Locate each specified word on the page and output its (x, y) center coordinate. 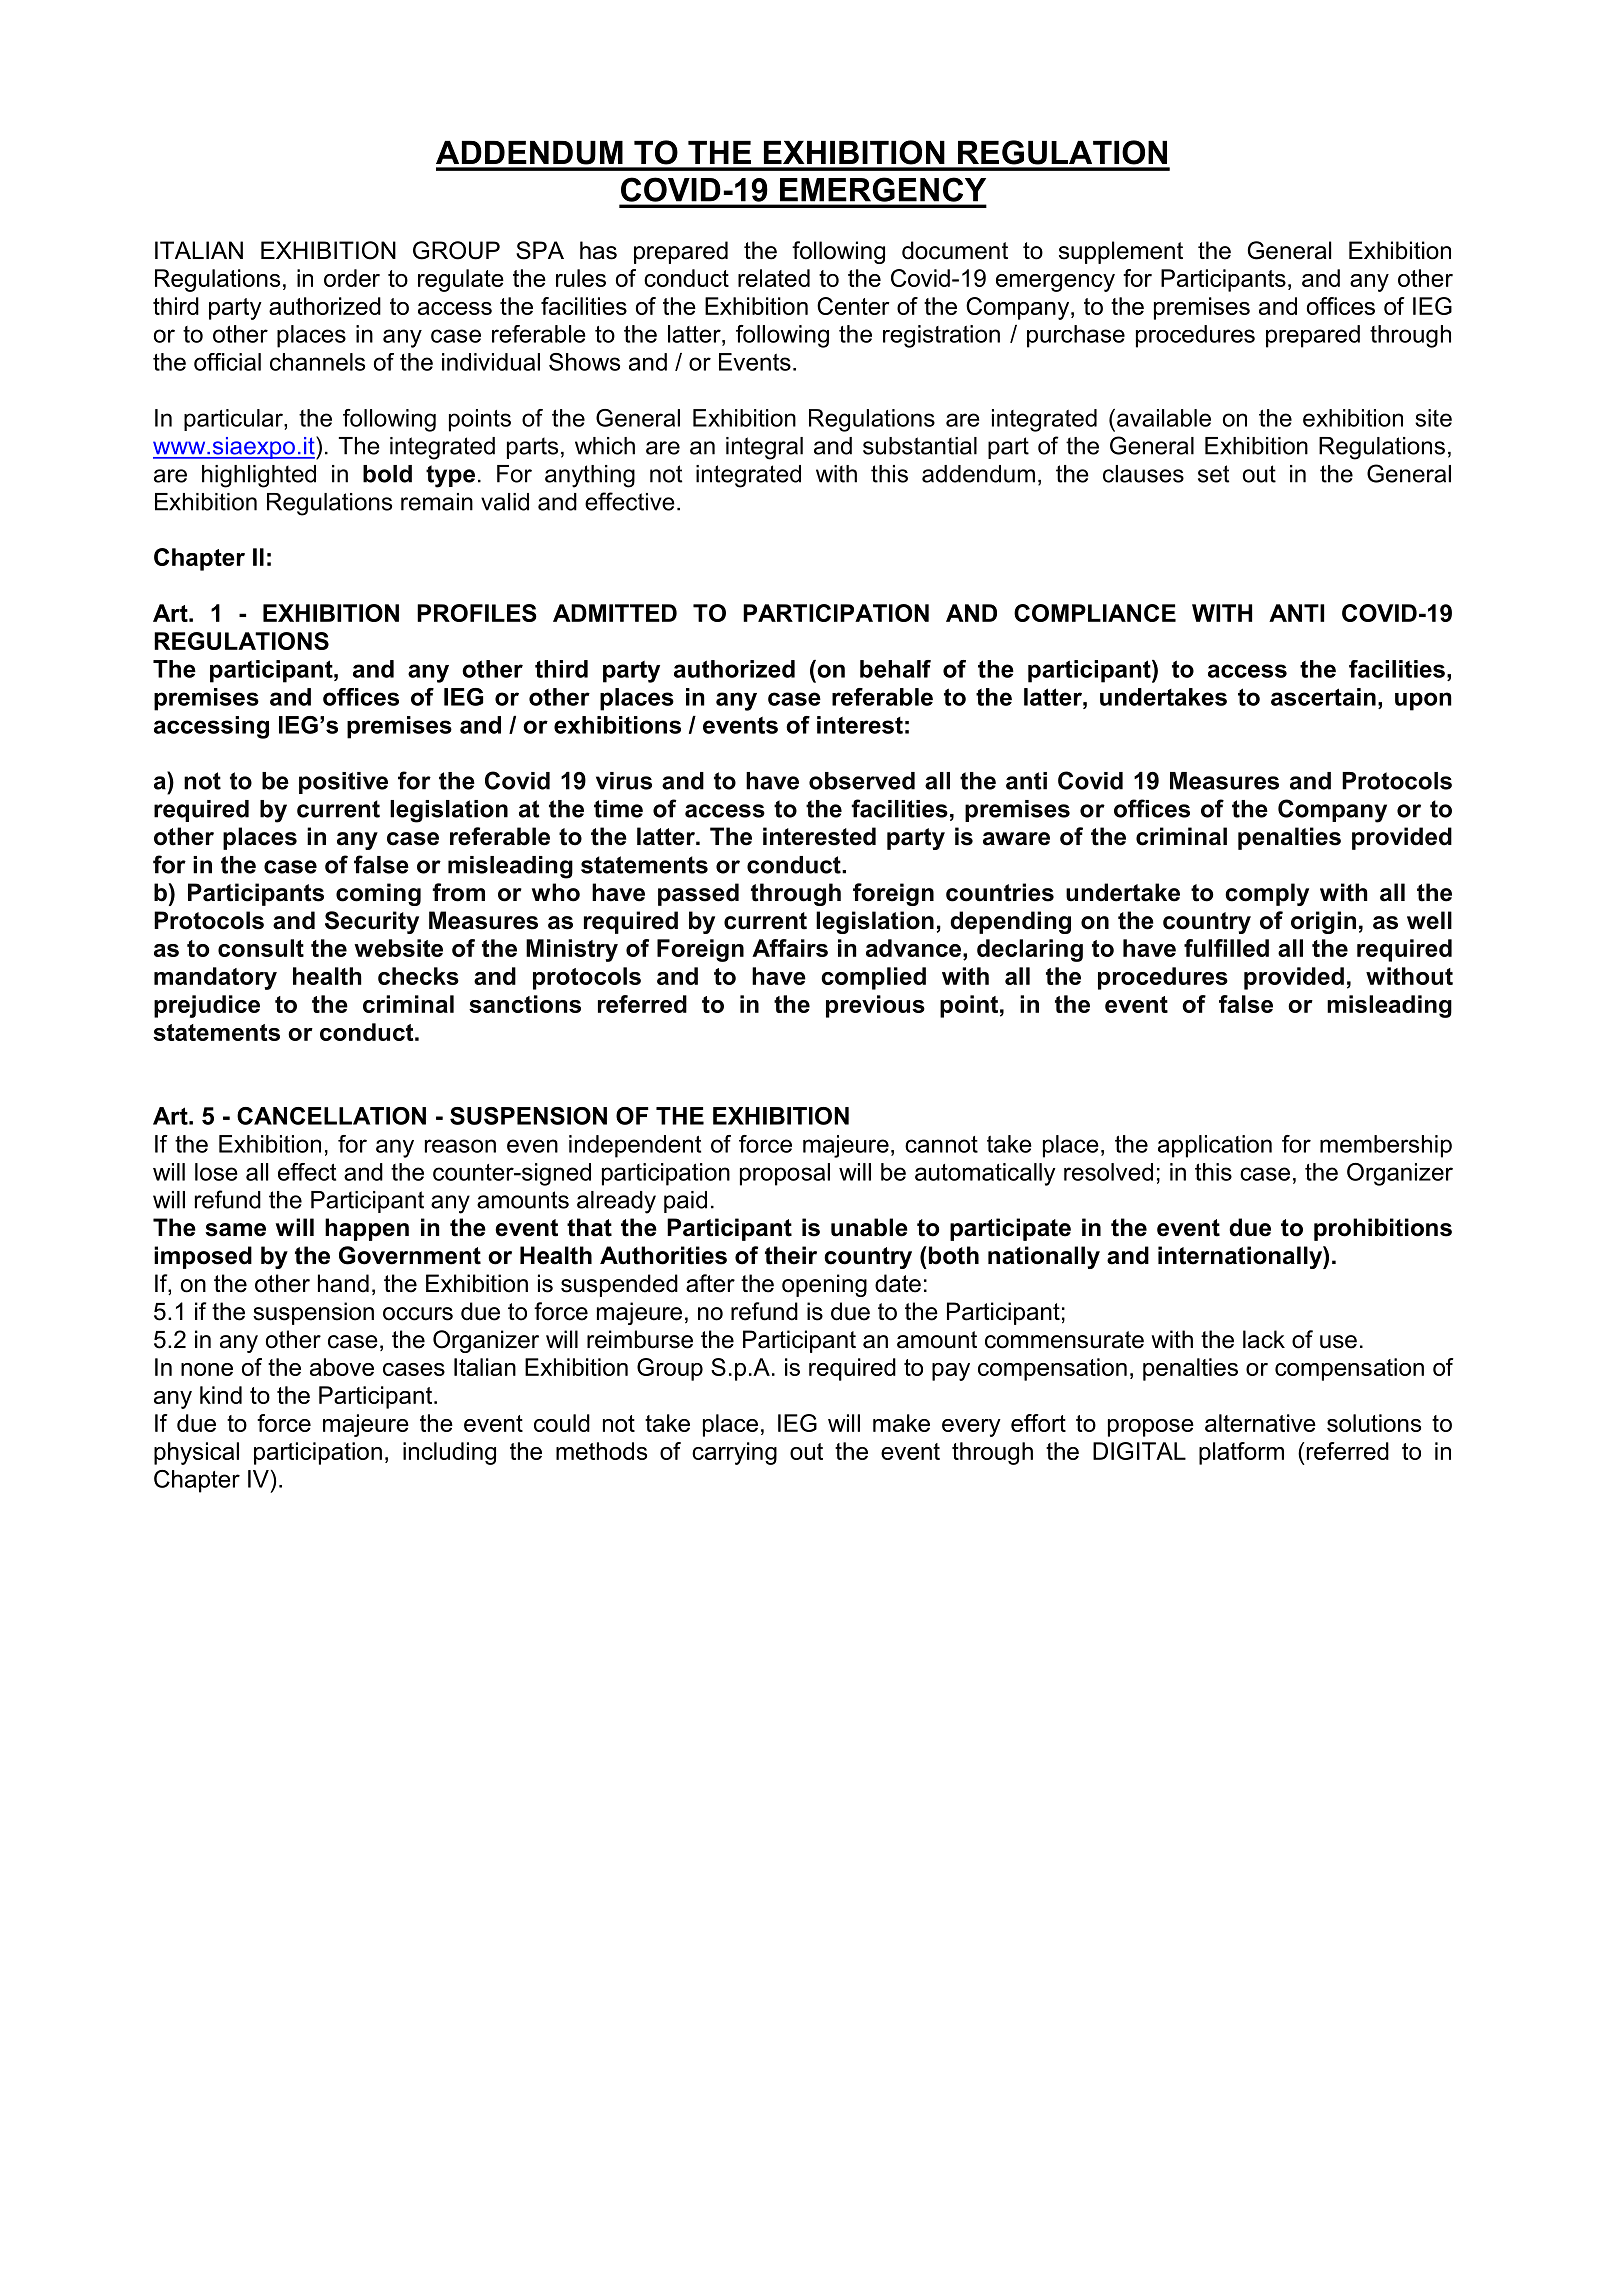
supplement (1121, 252)
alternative (1260, 1423)
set (1213, 474)
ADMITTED (615, 613)
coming (378, 894)
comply (1267, 894)
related (774, 278)
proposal (785, 1174)
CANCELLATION (331, 1116)
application (1215, 1146)
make (901, 1423)
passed (698, 894)
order (352, 278)
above (342, 1367)
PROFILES (477, 613)
